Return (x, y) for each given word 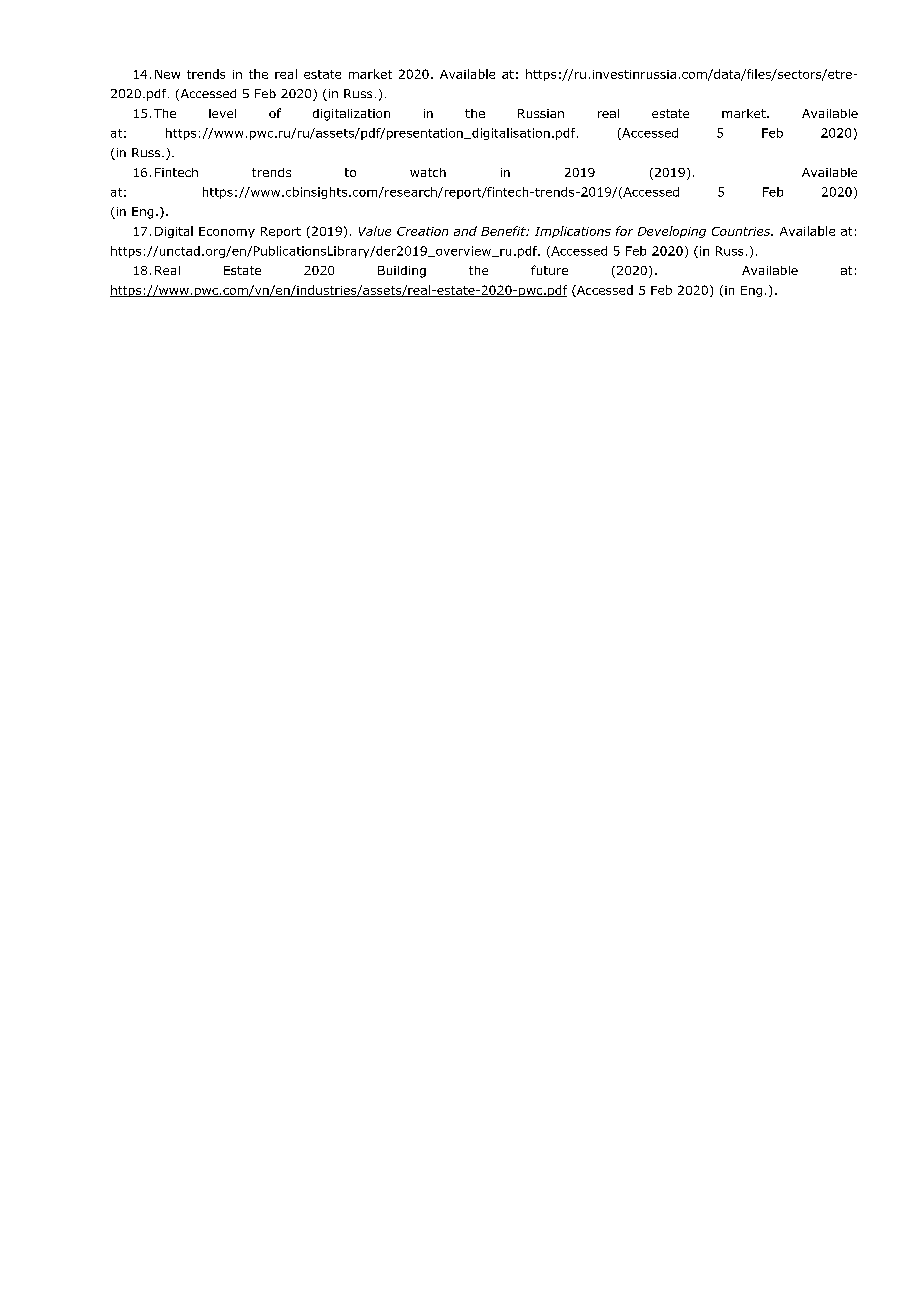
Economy (227, 232)
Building (402, 272)
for (624, 231)
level (222, 113)
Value (375, 231)
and (465, 231)
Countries (742, 231)
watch (428, 172)
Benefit (504, 231)
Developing (672, 232)
